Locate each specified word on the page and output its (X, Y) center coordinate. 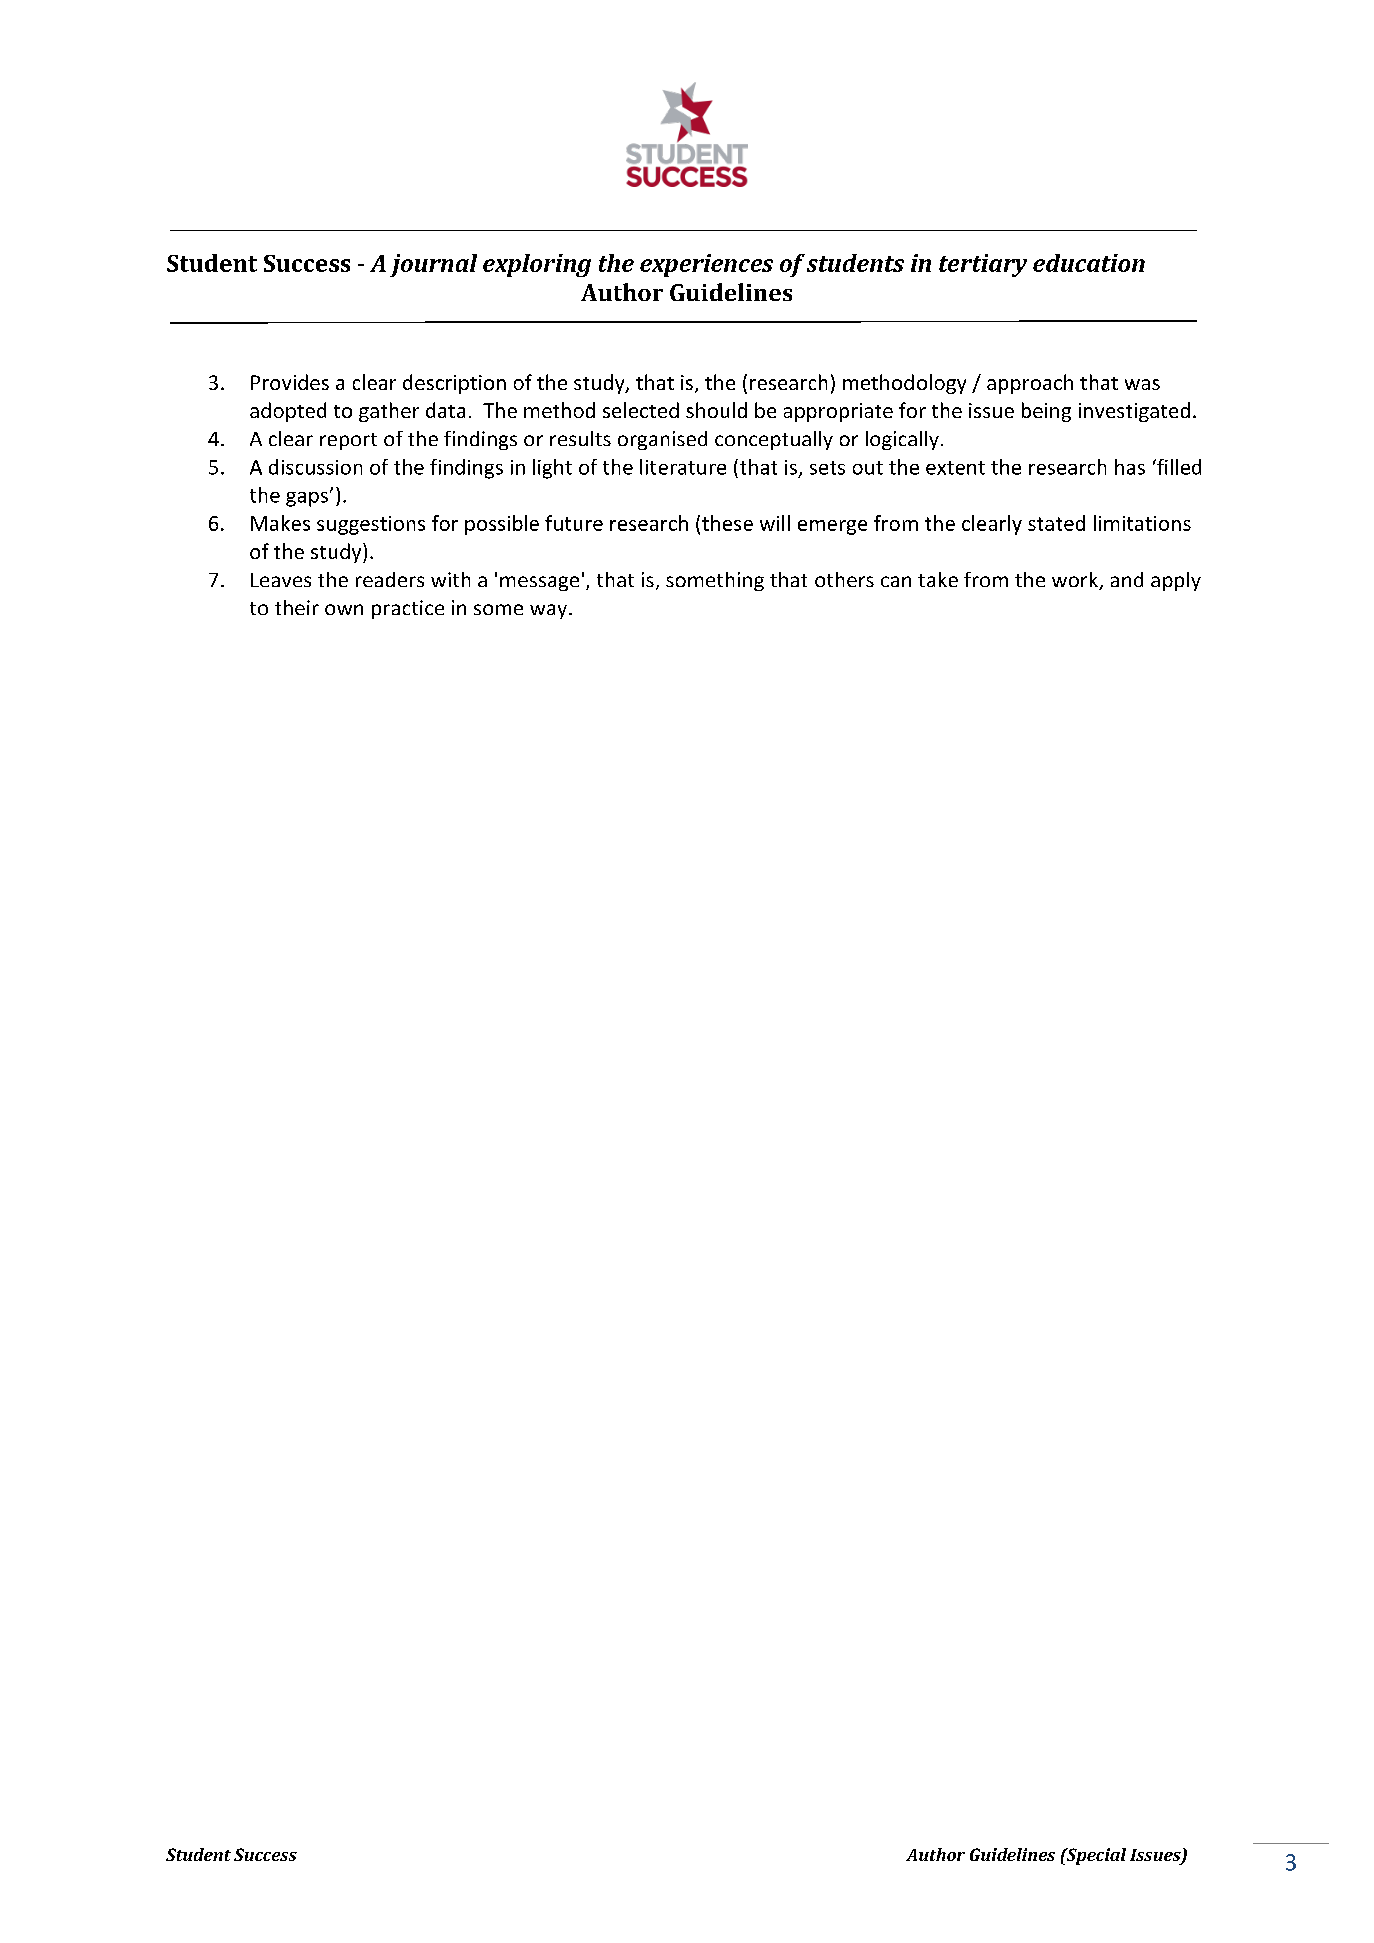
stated (1056, 523)
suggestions (371, 525)
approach (1030, 384)
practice (408, 609)
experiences (706, 265)
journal (433, 265)
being (1046, 412)
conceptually (774, 440)
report (348, 441)
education (1089, 263)
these (727, 523)
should (716, 410)
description (454, 384)
